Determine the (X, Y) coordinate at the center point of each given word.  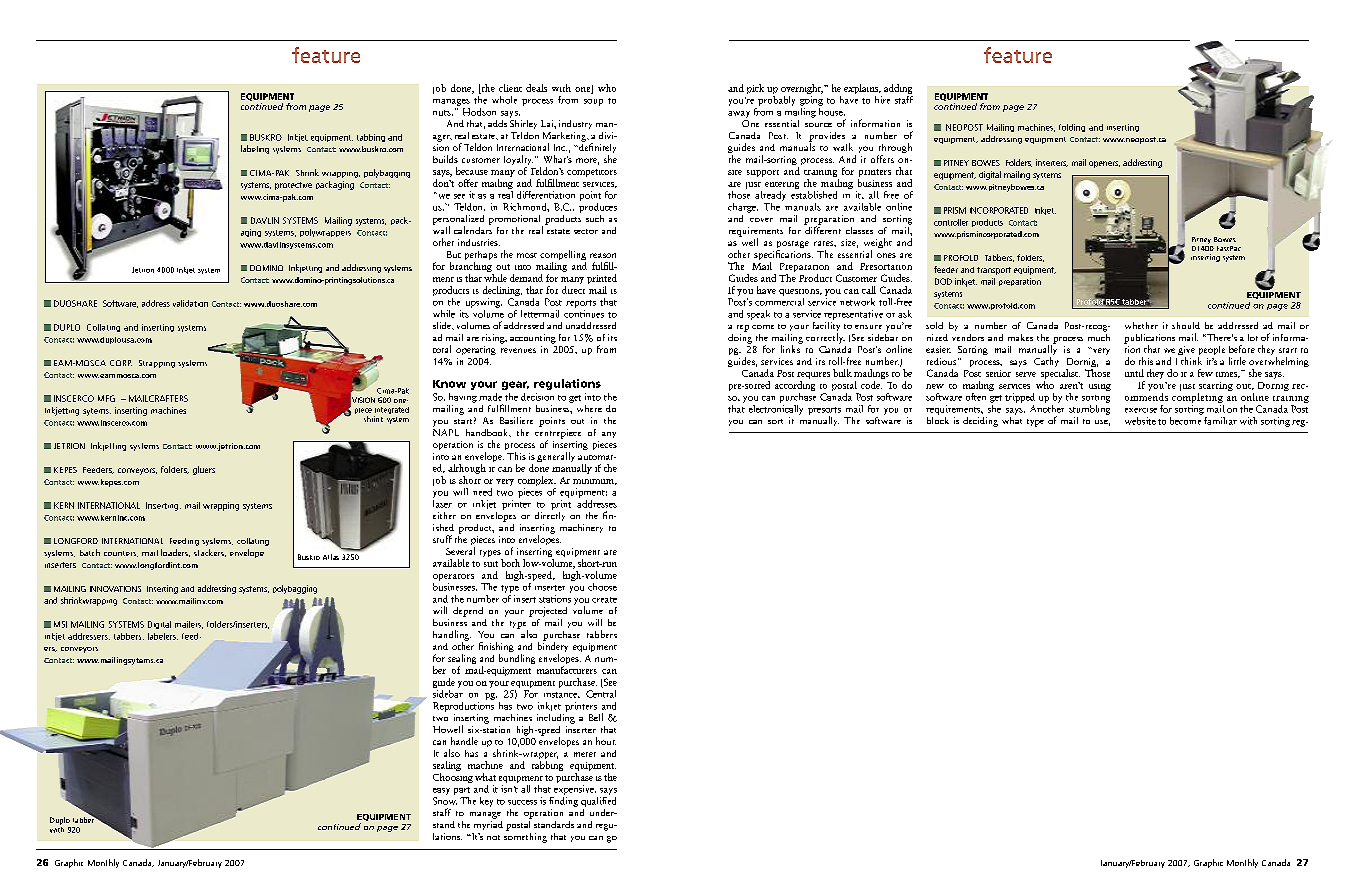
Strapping (157, 364)
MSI (60, 624)
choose (602, 587)
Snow (445, 801)
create (604, 600)
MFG (106, 398)
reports (581, 304)
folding (1072, 128)
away (739, 114)
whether (1141, 325)
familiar (1220, 421)
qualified (598, 800)
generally (556, 457)
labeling (255, 149)
